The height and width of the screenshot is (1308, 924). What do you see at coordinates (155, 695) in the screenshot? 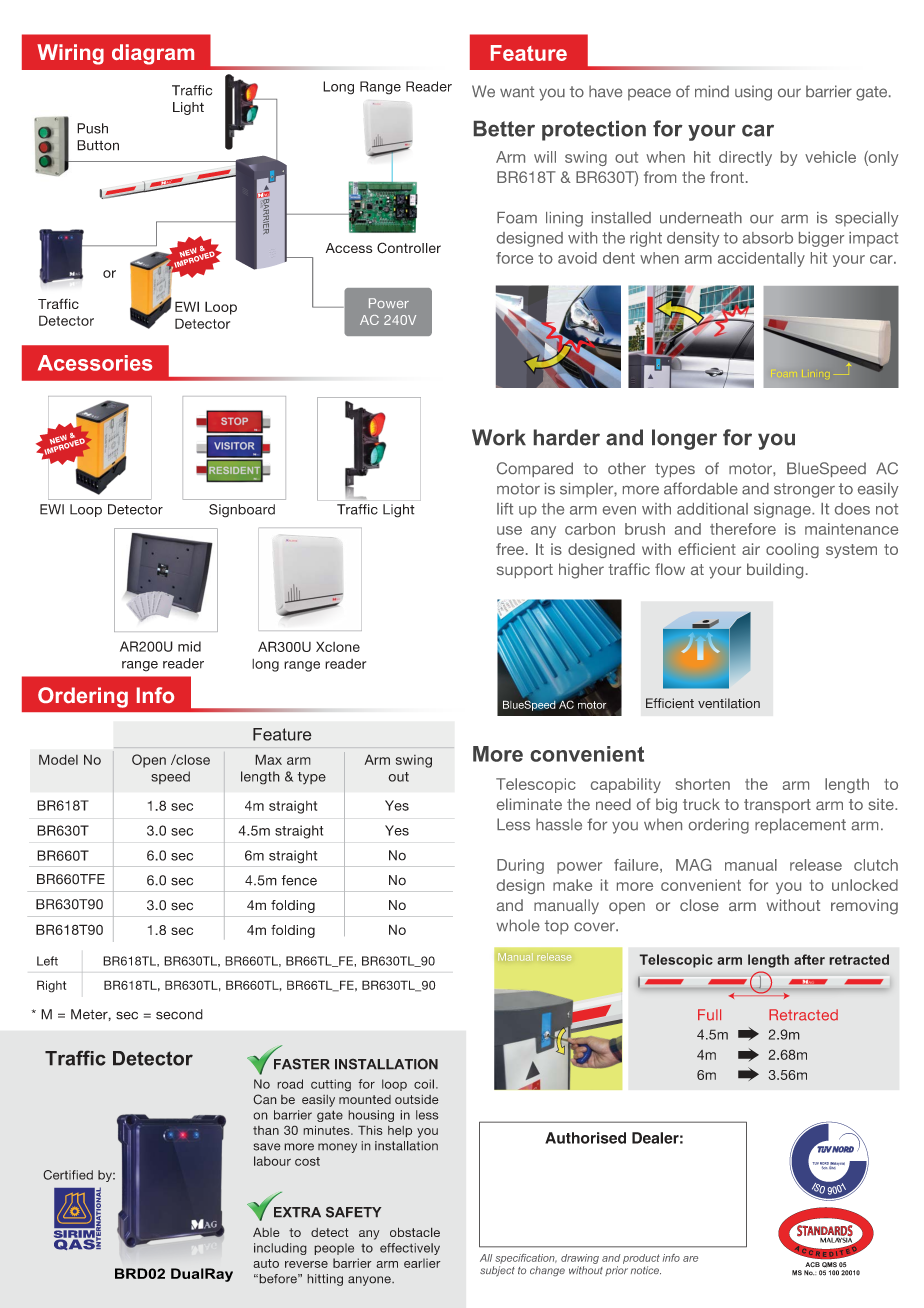
I see `Info` at bounding box center [155, 695].
